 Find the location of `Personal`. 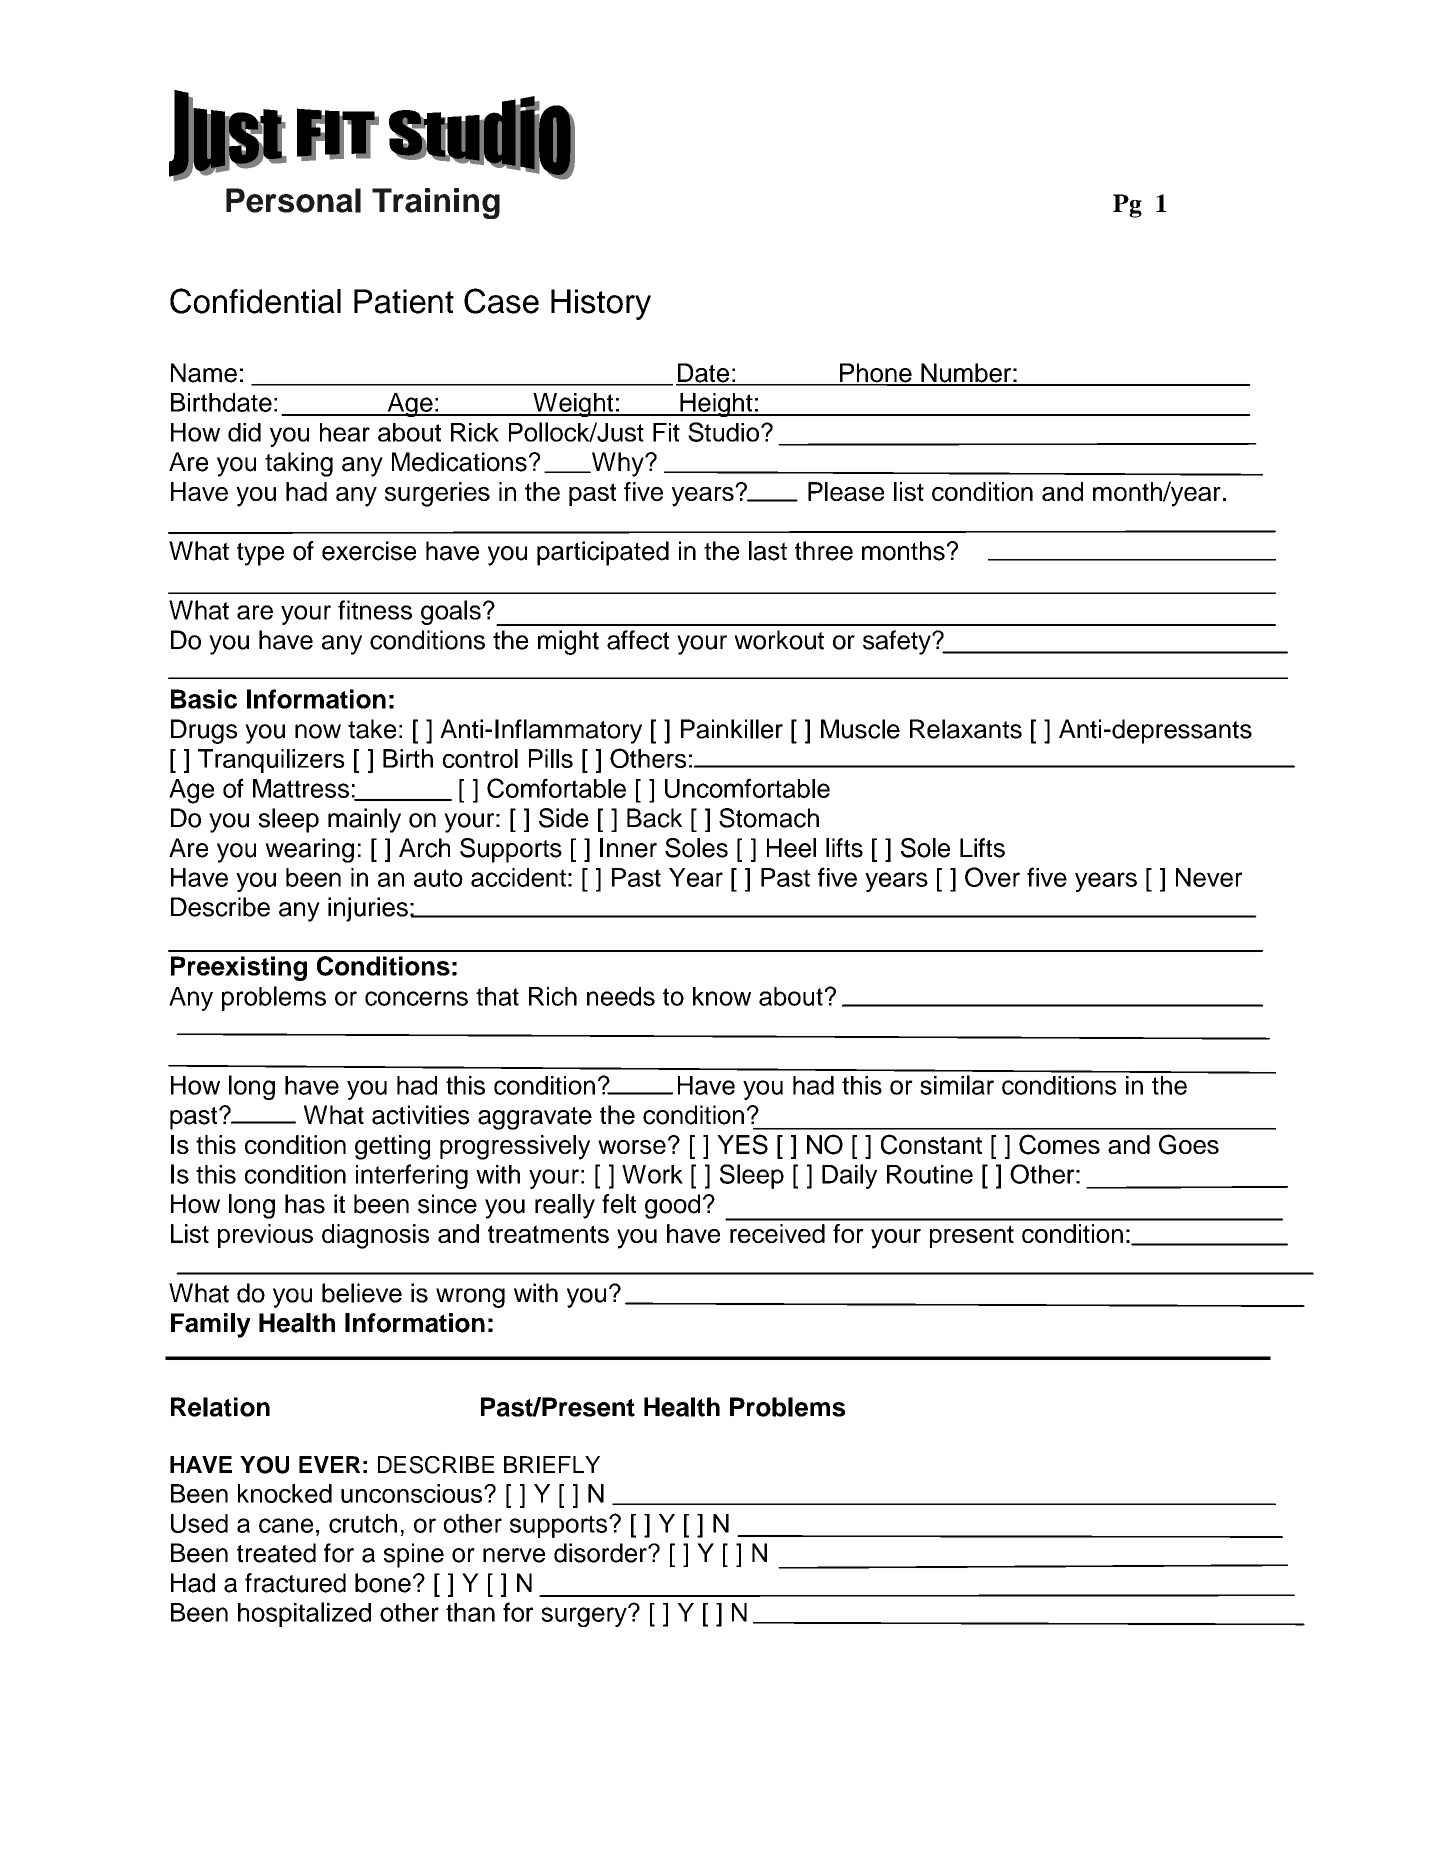

Personal is located at coordinates (293, 200).
